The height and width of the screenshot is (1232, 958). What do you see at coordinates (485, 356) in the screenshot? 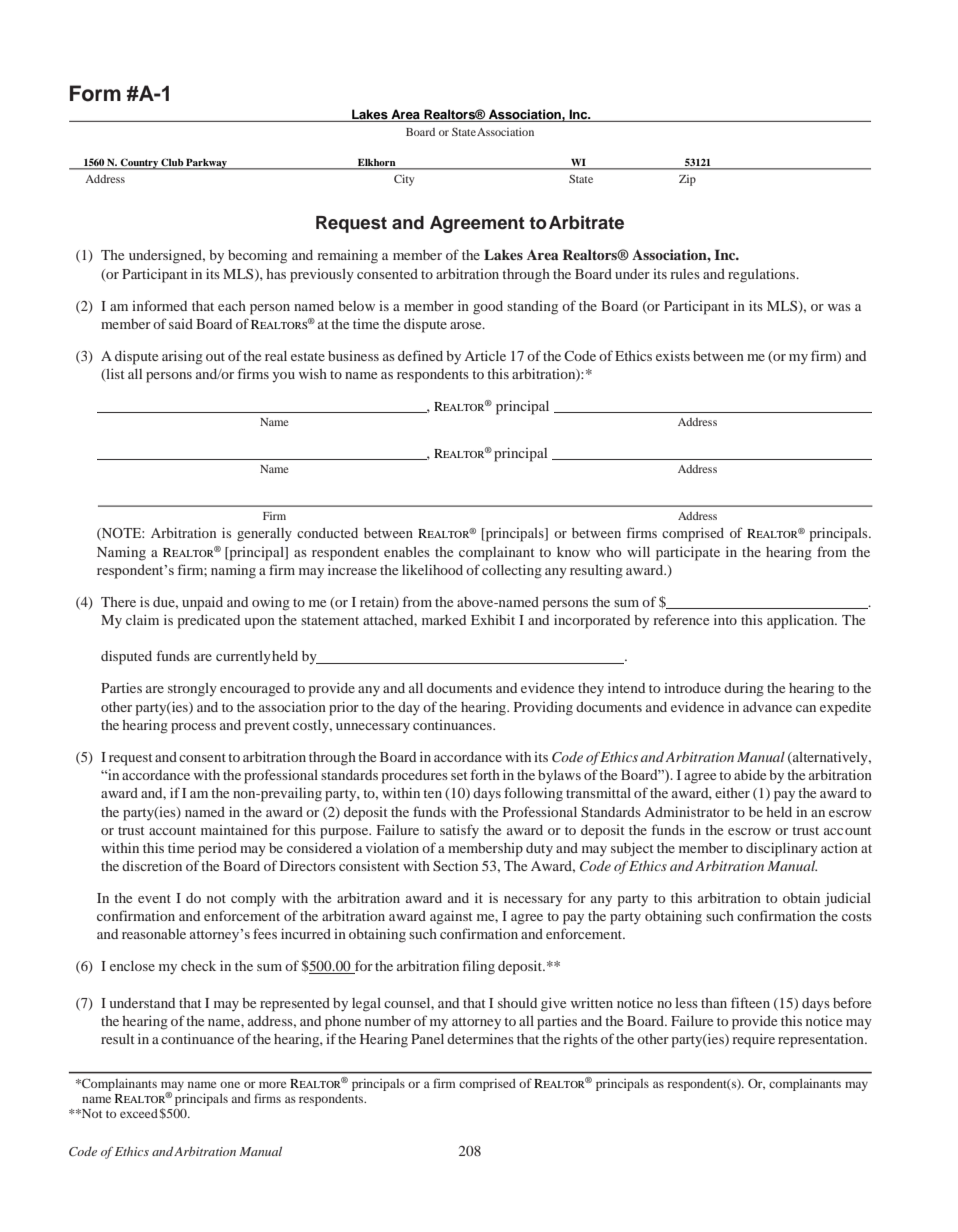
I see `Article` at bounding box center [485, 356].
